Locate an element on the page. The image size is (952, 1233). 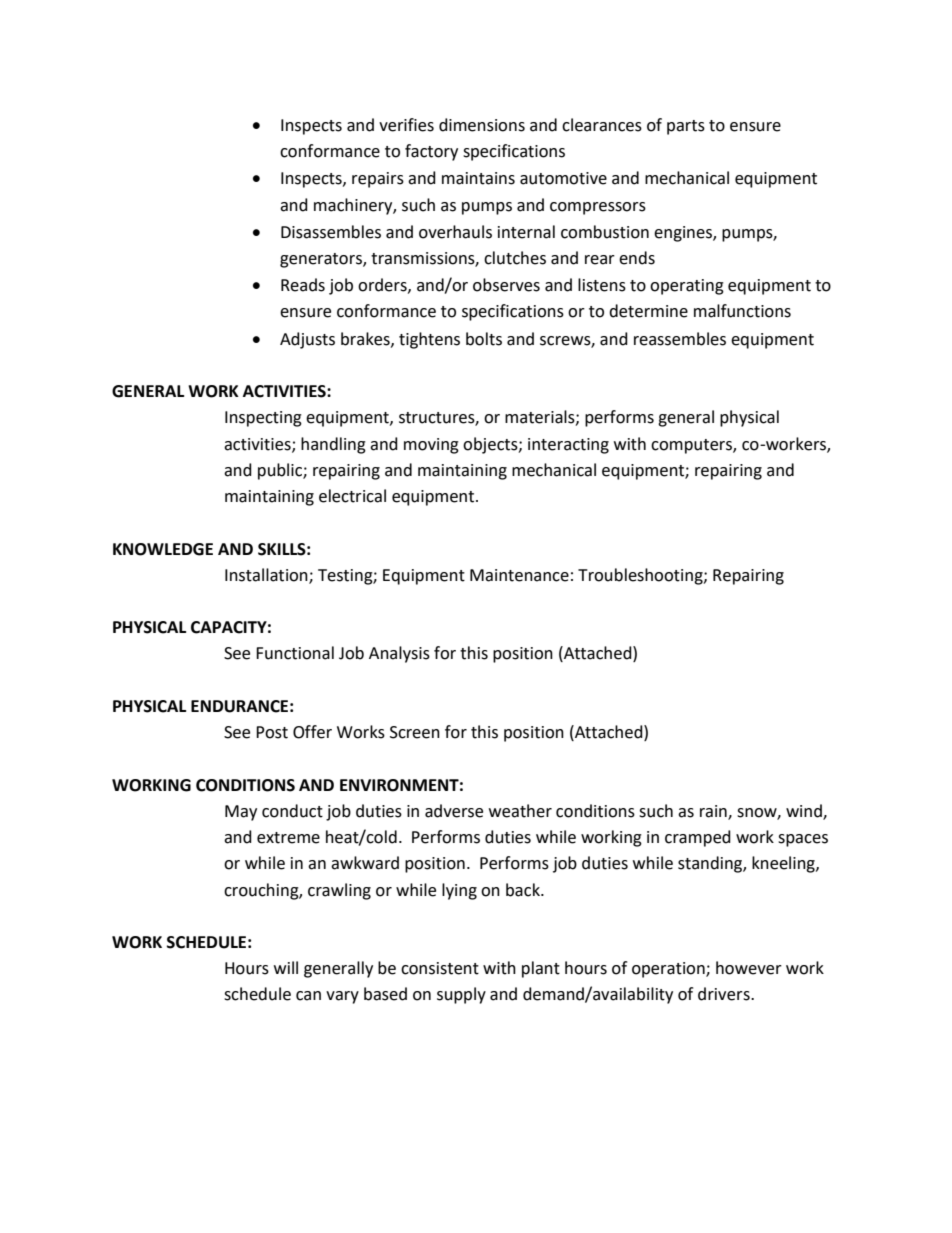
dimensions is located at coordinates (482, 125).
